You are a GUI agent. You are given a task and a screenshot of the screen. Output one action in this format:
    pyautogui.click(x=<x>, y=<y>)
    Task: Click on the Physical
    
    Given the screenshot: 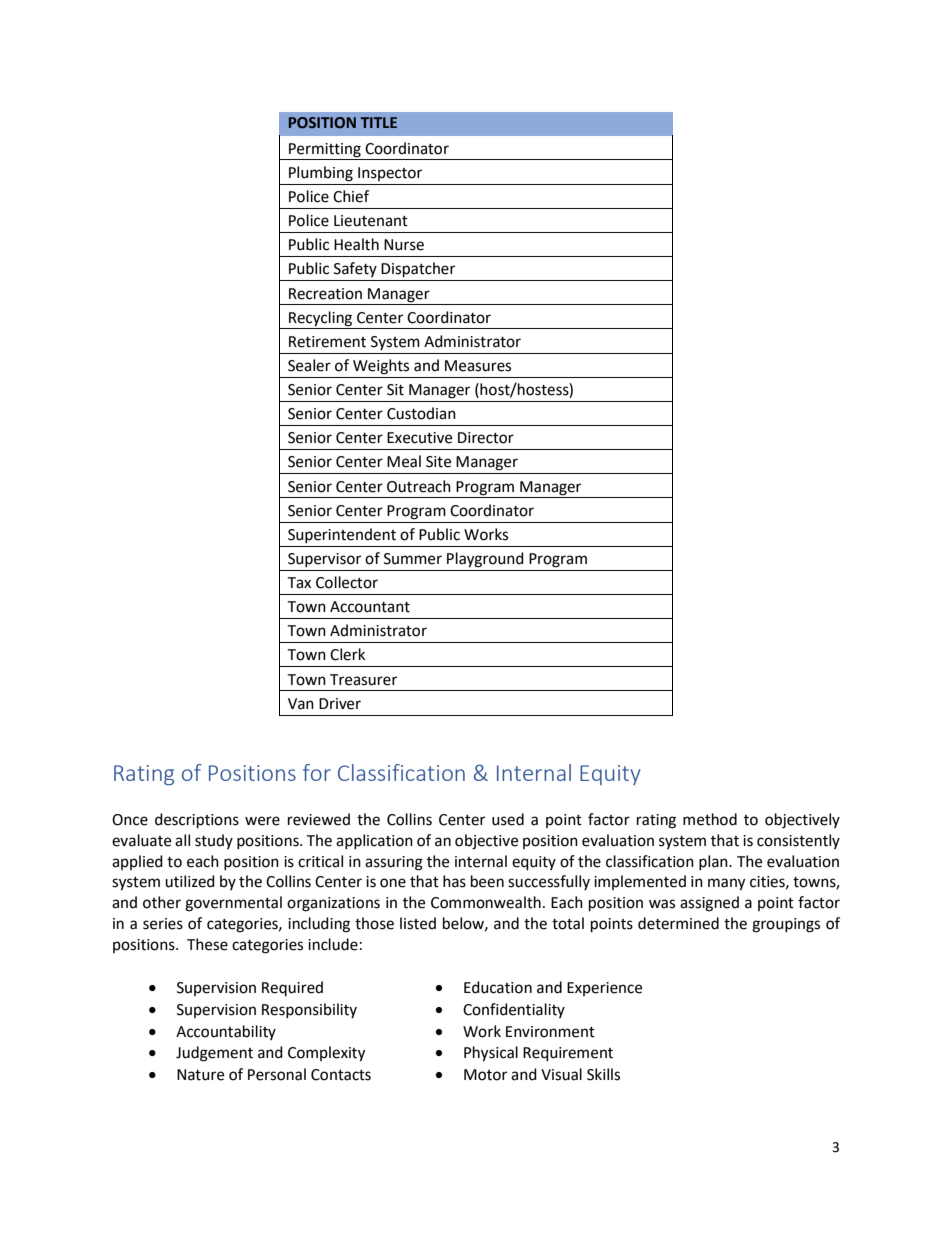 What is the action you would take?
    pyautogui.click(x=491, y=1054)
